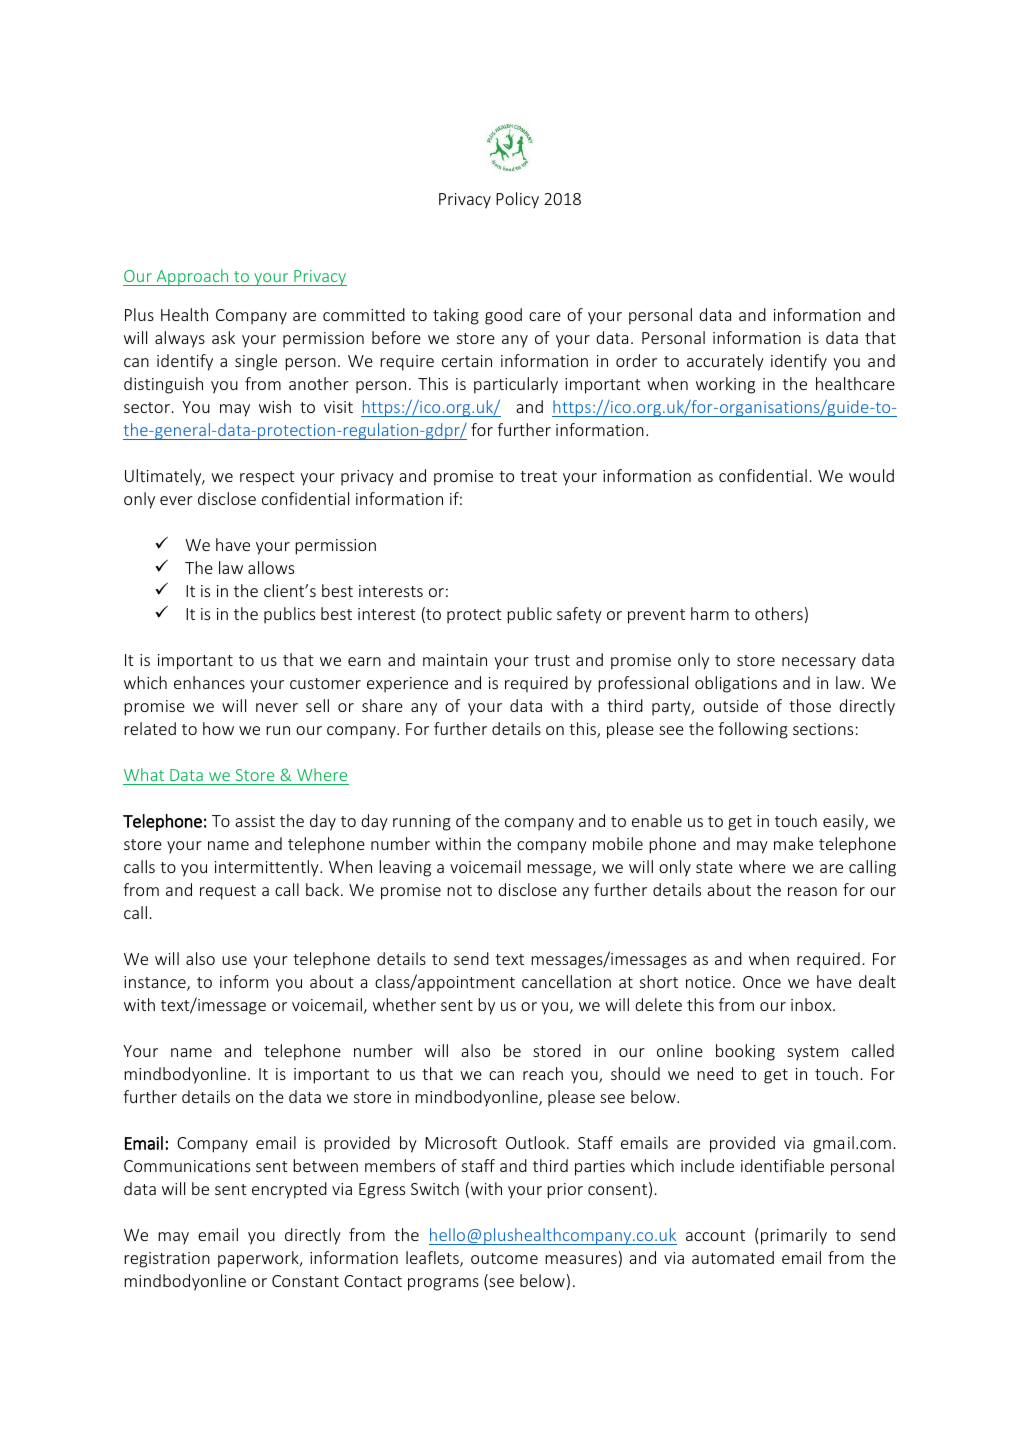  I want to click on primarily, so click(794, 1236).
